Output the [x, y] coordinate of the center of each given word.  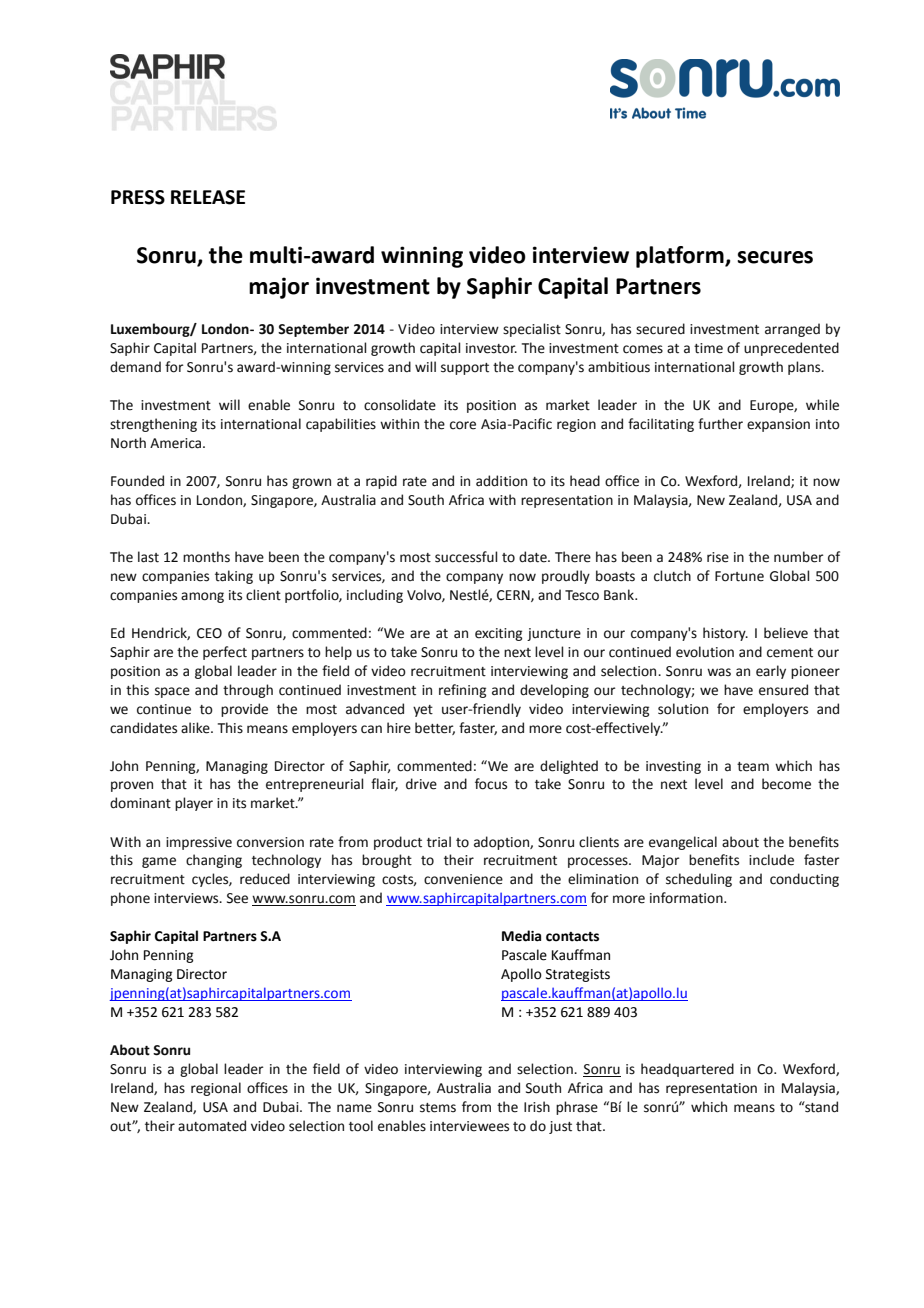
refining [462, 691]
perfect [225, 653]
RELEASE [208, 197]
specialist [532, 330]
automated [212, 1126]
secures [775, 257]
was [719, 672]
